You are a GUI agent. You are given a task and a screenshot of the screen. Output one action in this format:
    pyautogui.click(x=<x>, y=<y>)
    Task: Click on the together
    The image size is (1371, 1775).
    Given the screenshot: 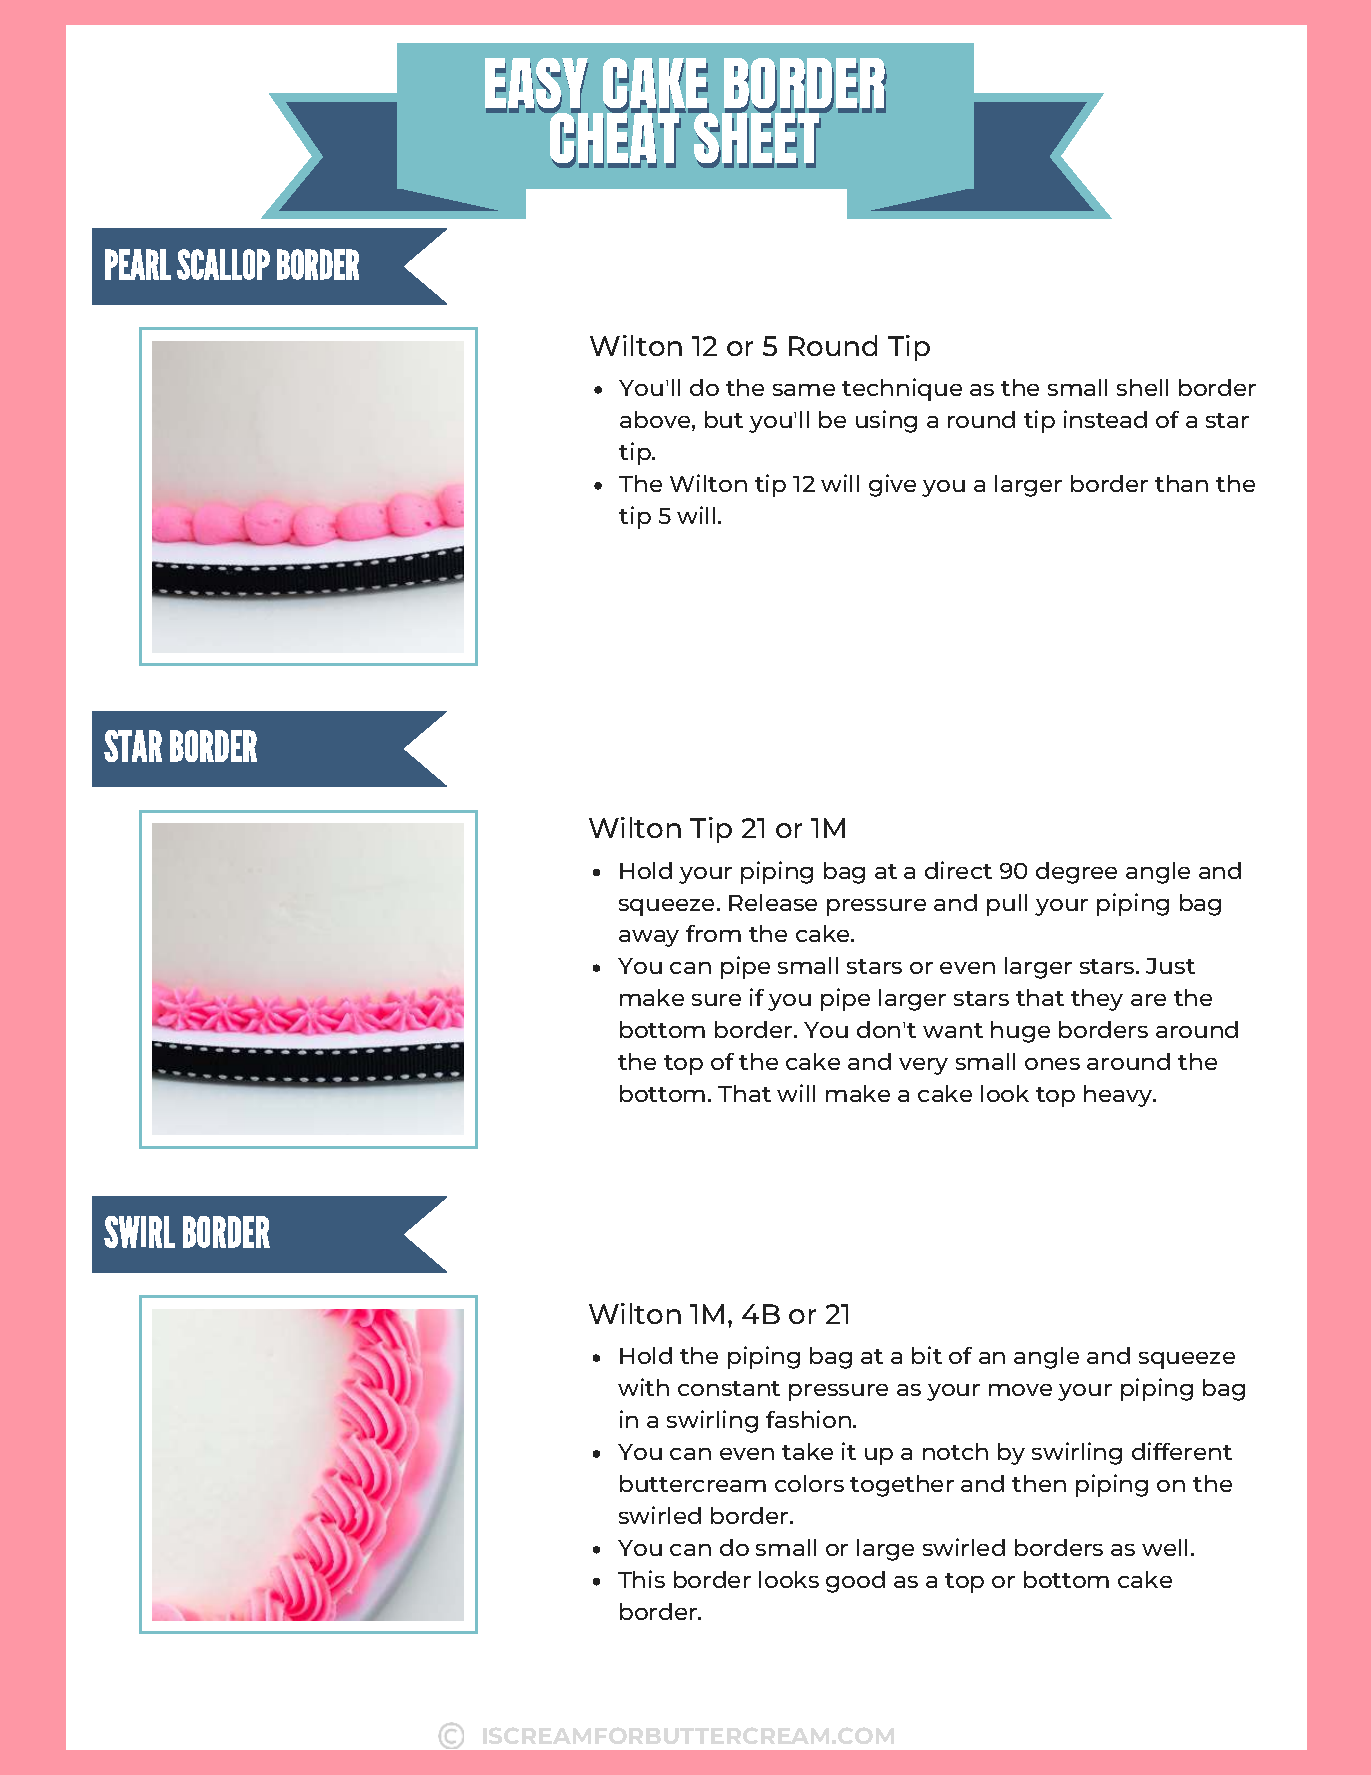 What is the action you would take?
    pyautogui.click(x=902, y=1486)
